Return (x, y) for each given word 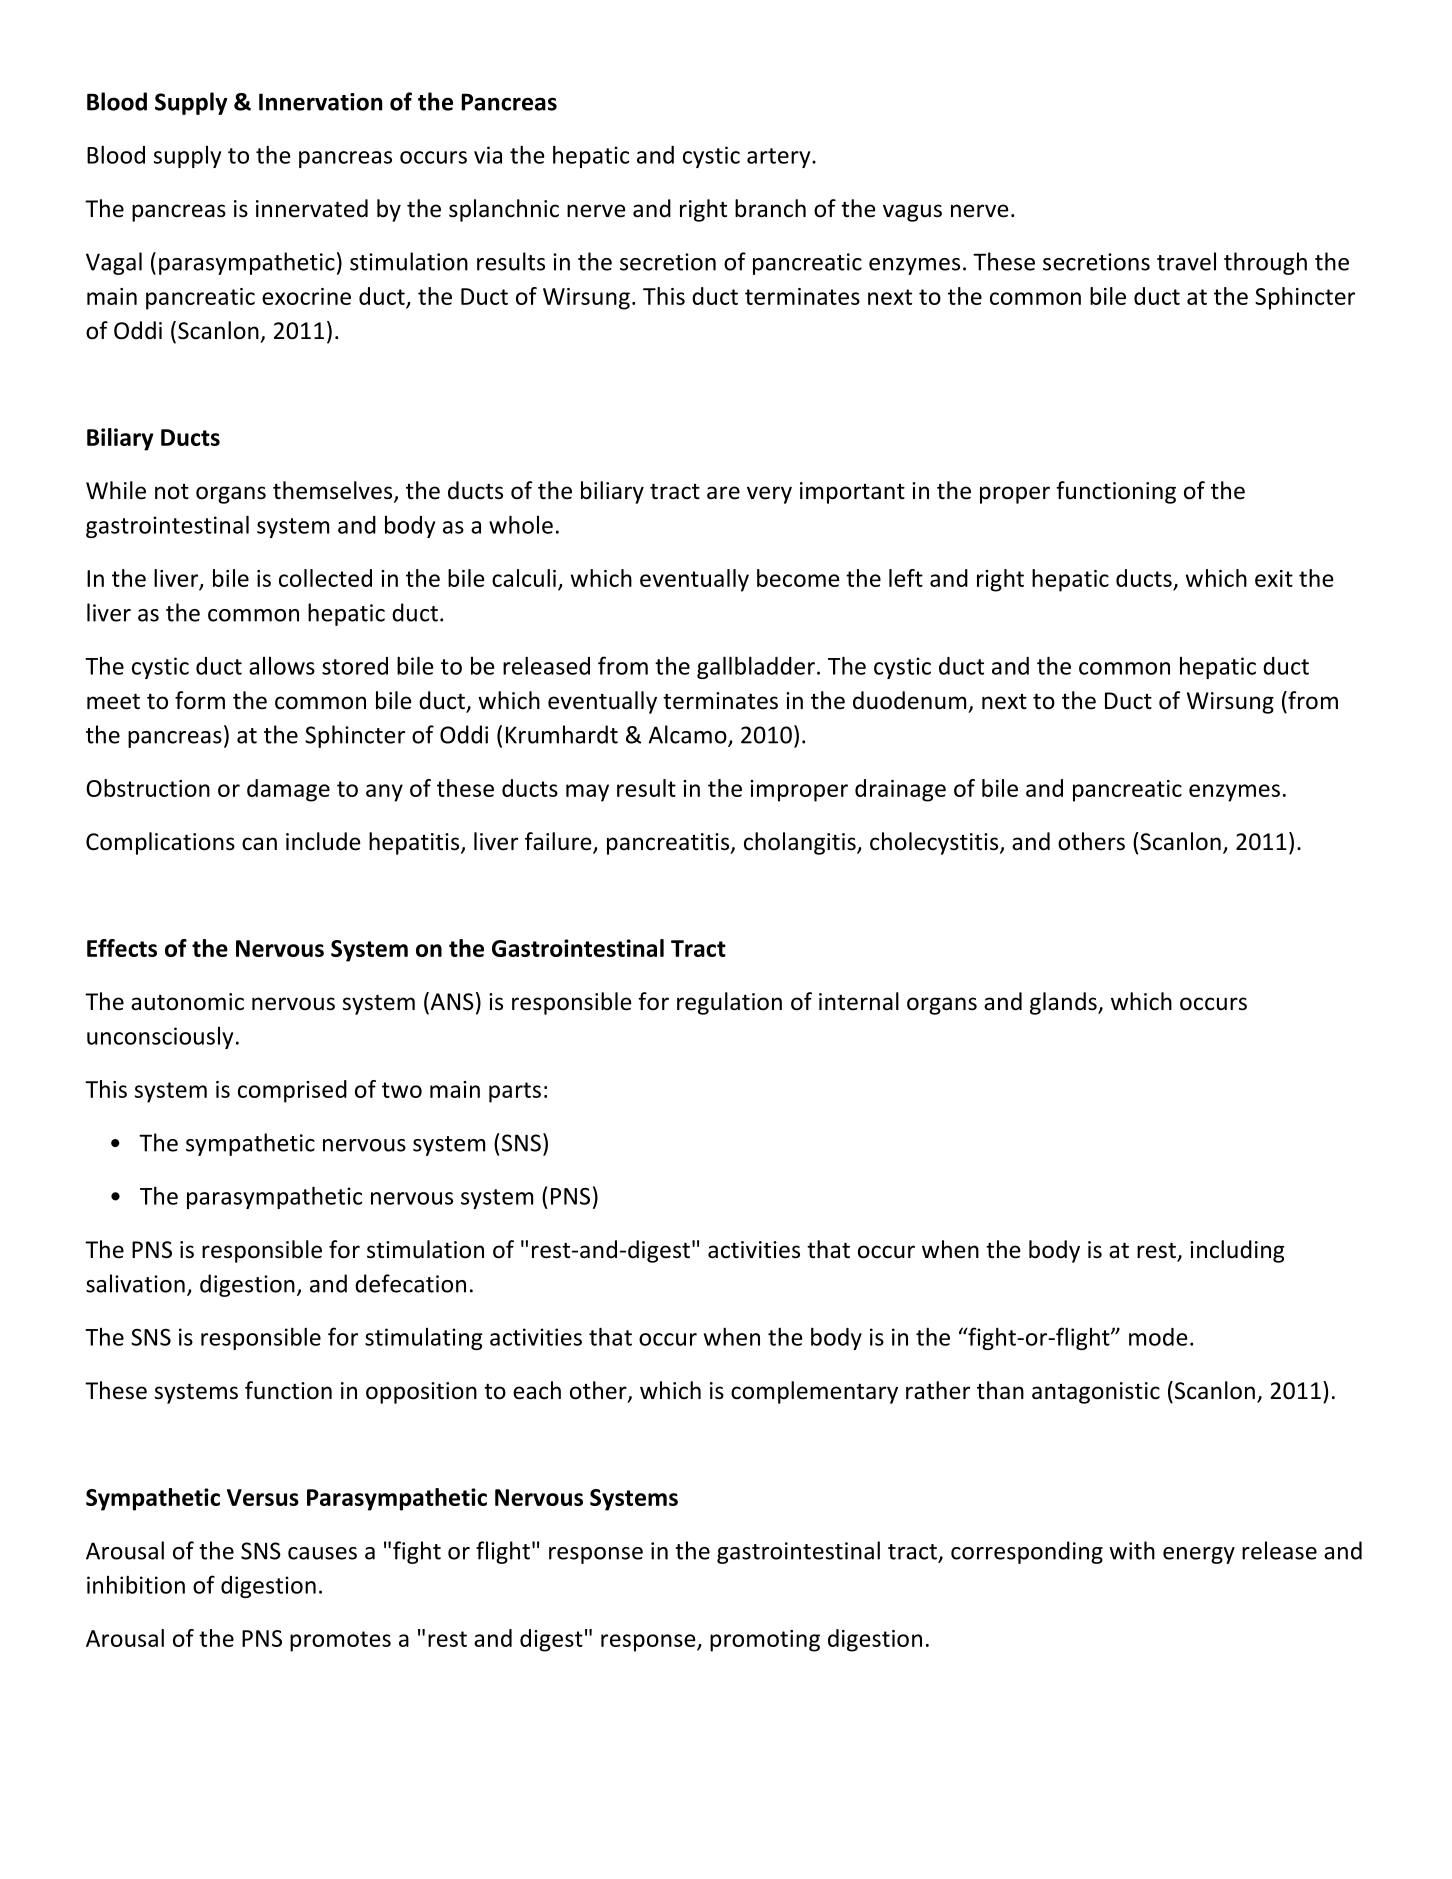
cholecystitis (935, 843)
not (172, 492)
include (323, 841)
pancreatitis (669, 844)
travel (1186, 261)
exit (1274, 578)
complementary (814, 1392)
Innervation (320, 102)
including (1237, 1251)
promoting (765, 1641)
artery (780, 158)
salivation (135, 1283)
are (723, 493)
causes (322, 1553)
